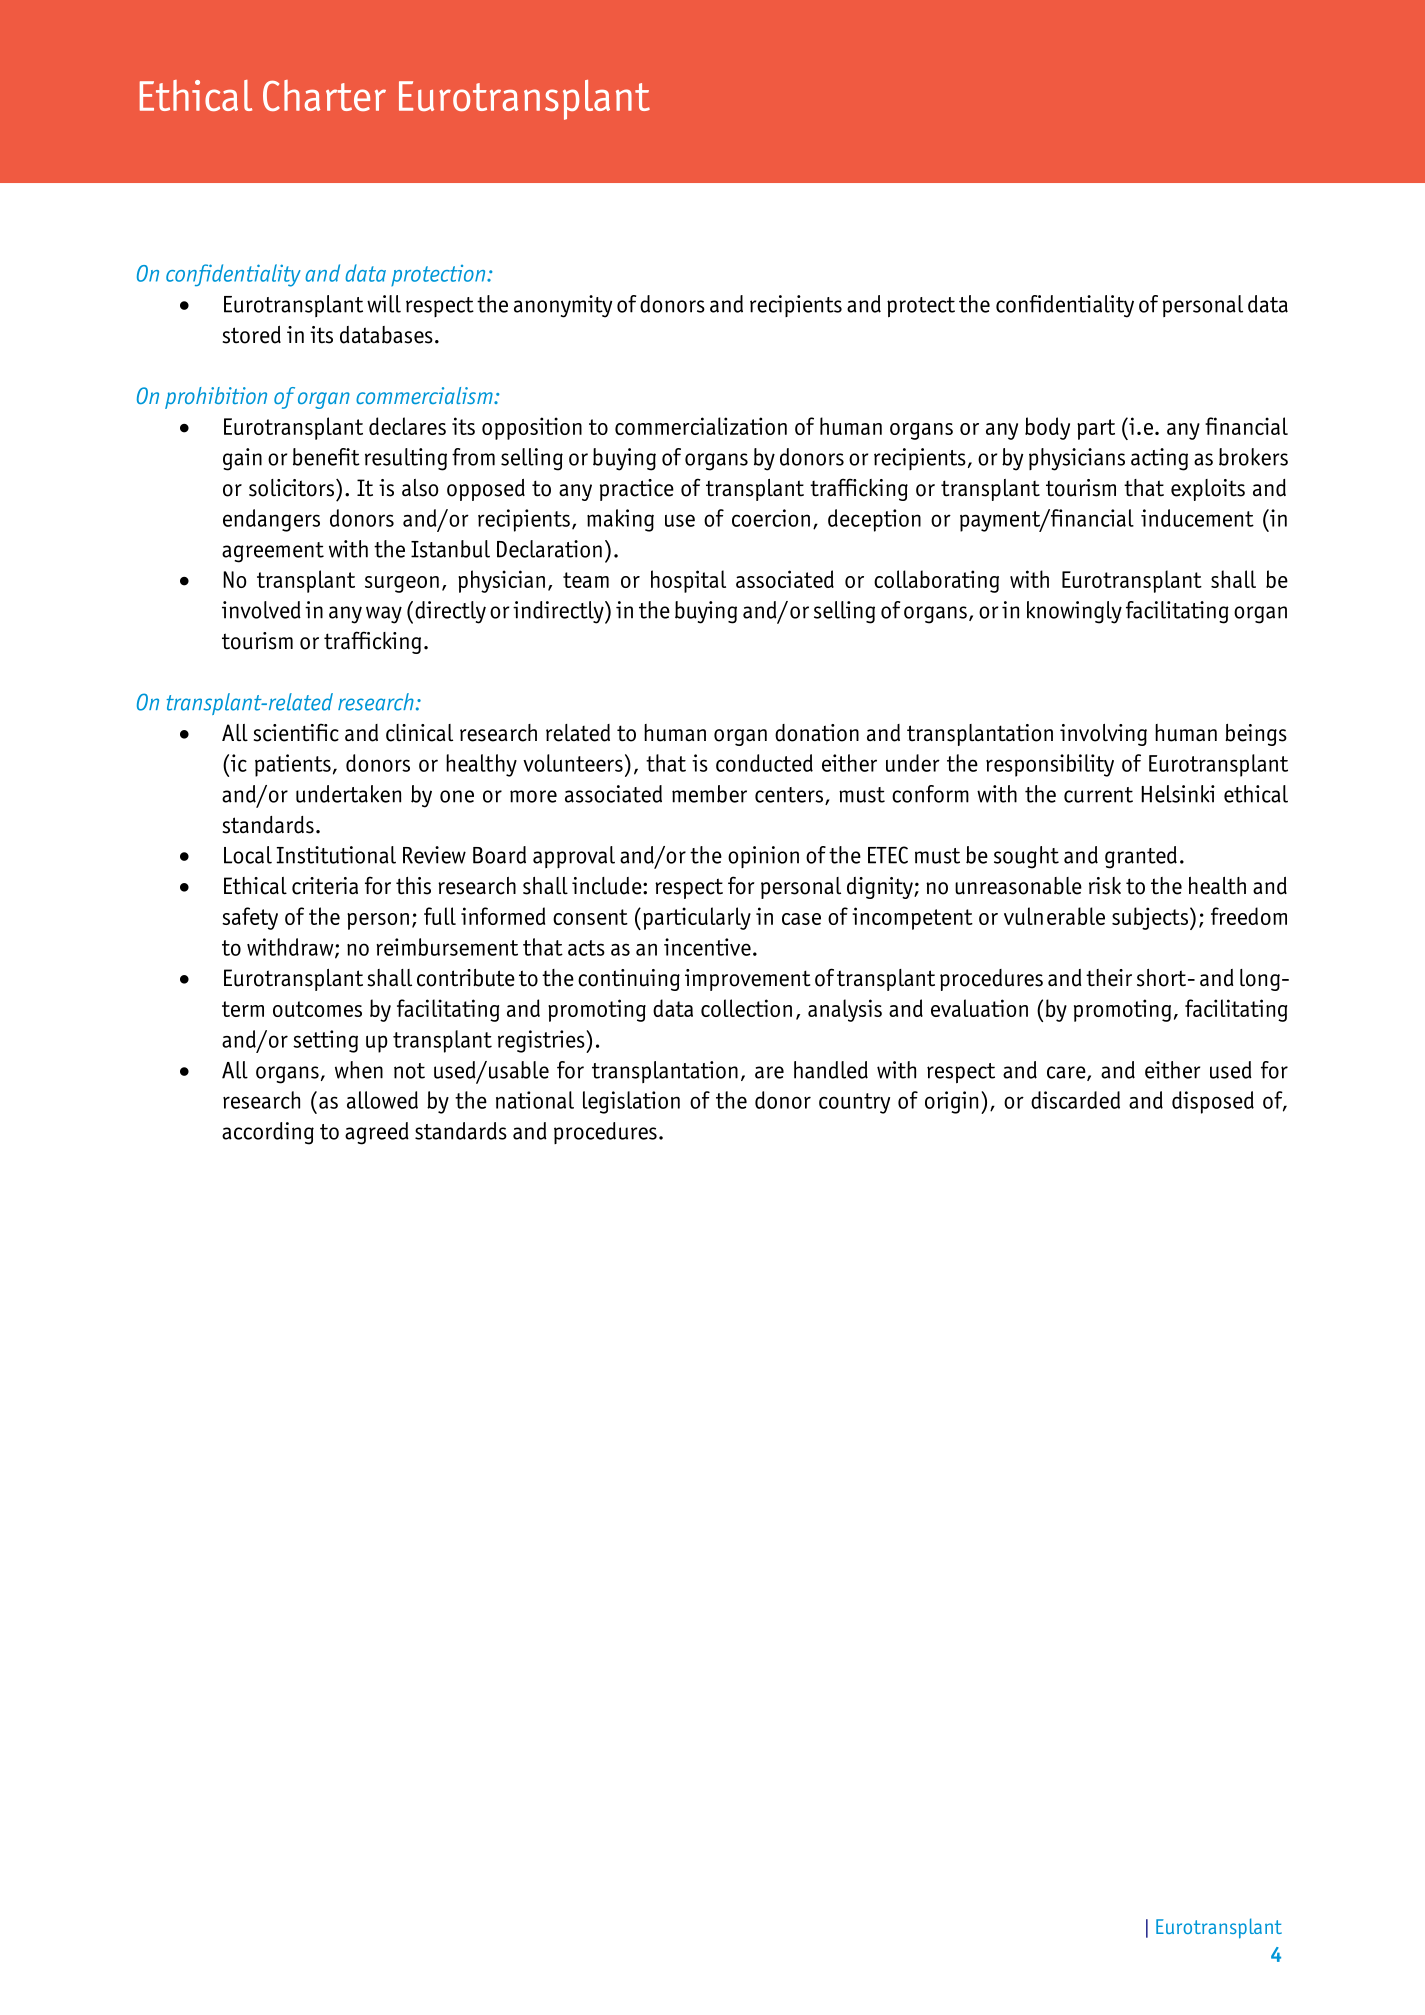  I want to click on body, so click(1047, 428).
